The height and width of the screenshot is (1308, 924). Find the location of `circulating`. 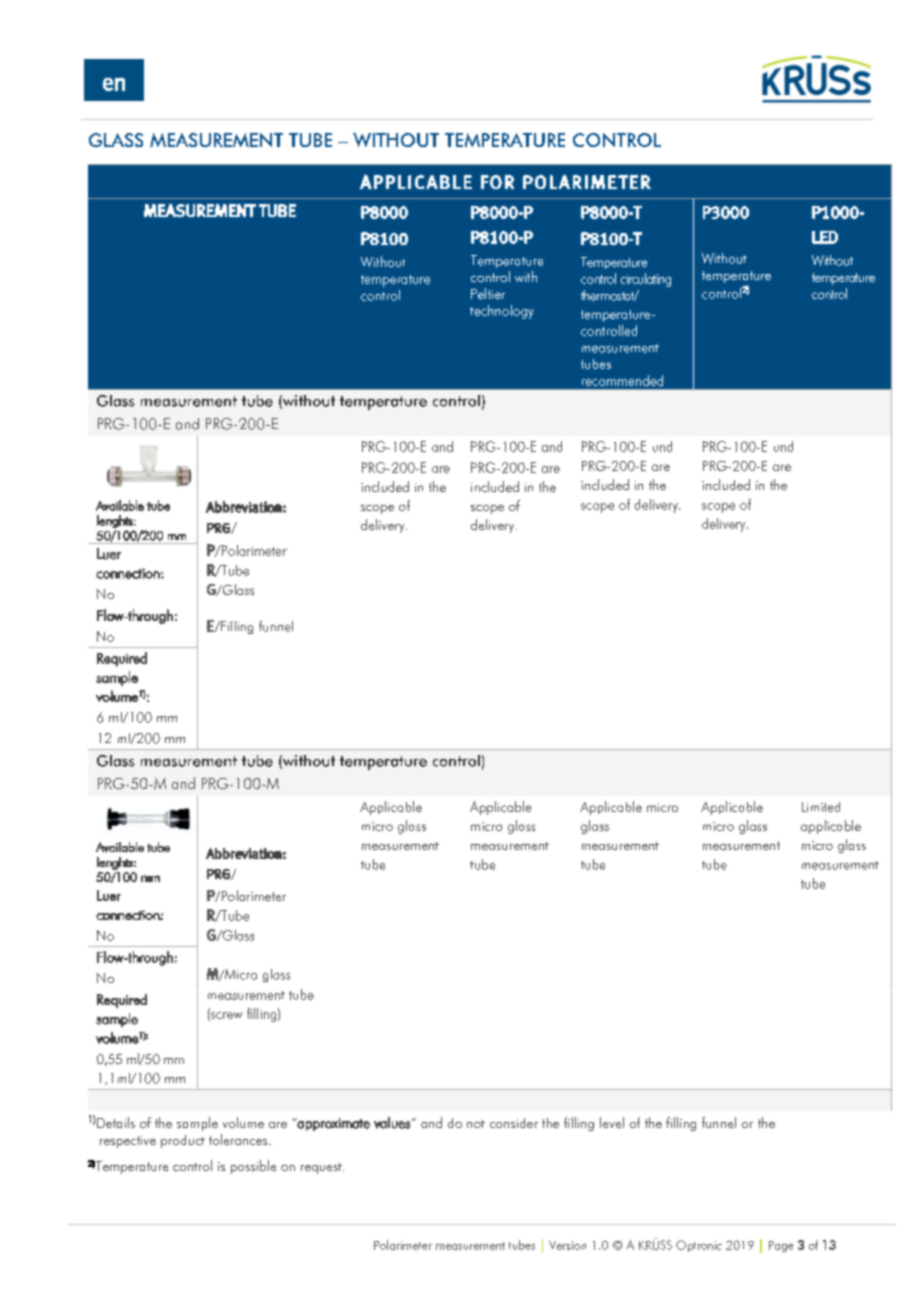

circulating is located at coordinates (646, 280).
